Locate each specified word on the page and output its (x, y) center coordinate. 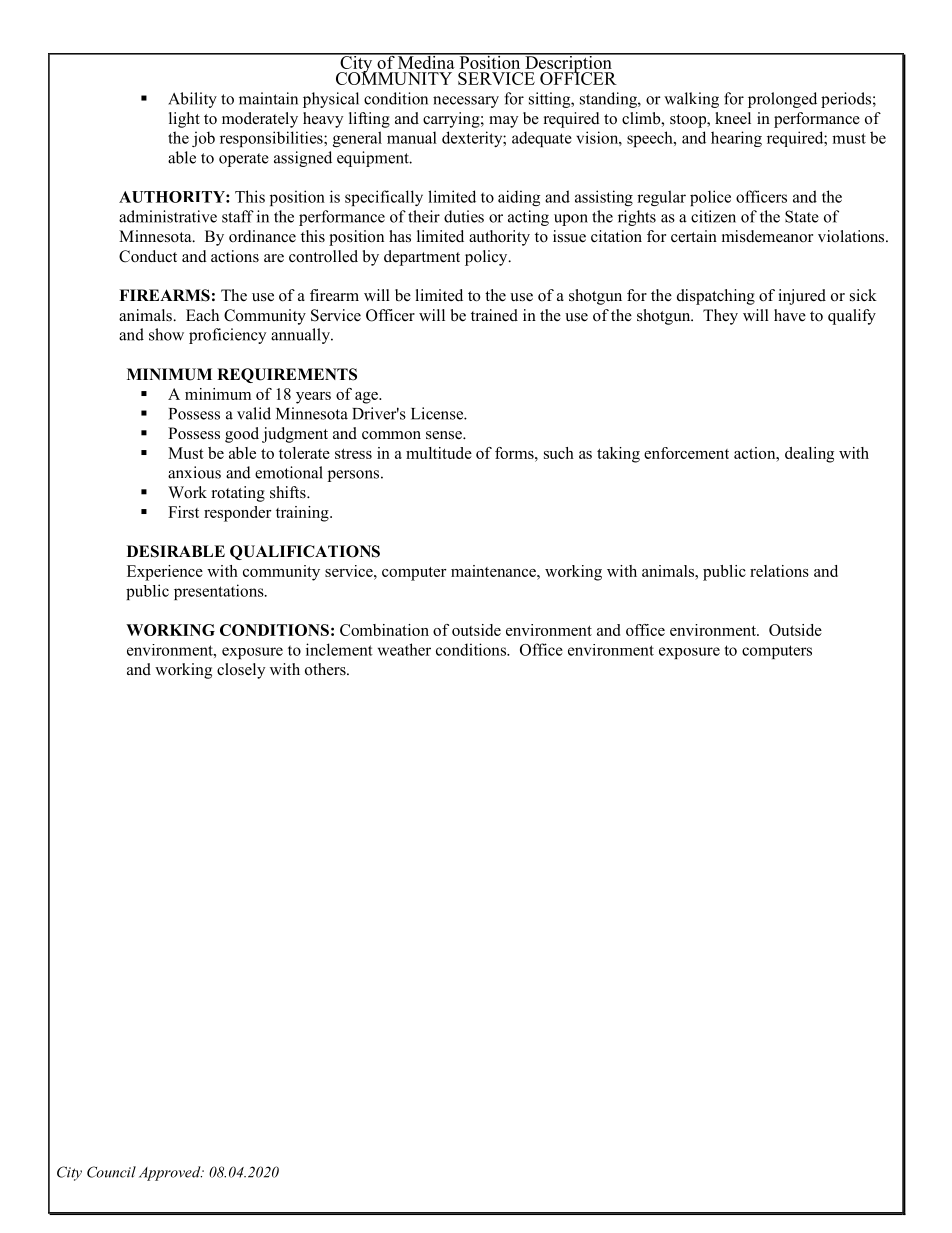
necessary (466, 102)
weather (404, 649)
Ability (192, 100)
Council (111, 1172)
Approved (171, 1173)
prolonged (782, 100)
